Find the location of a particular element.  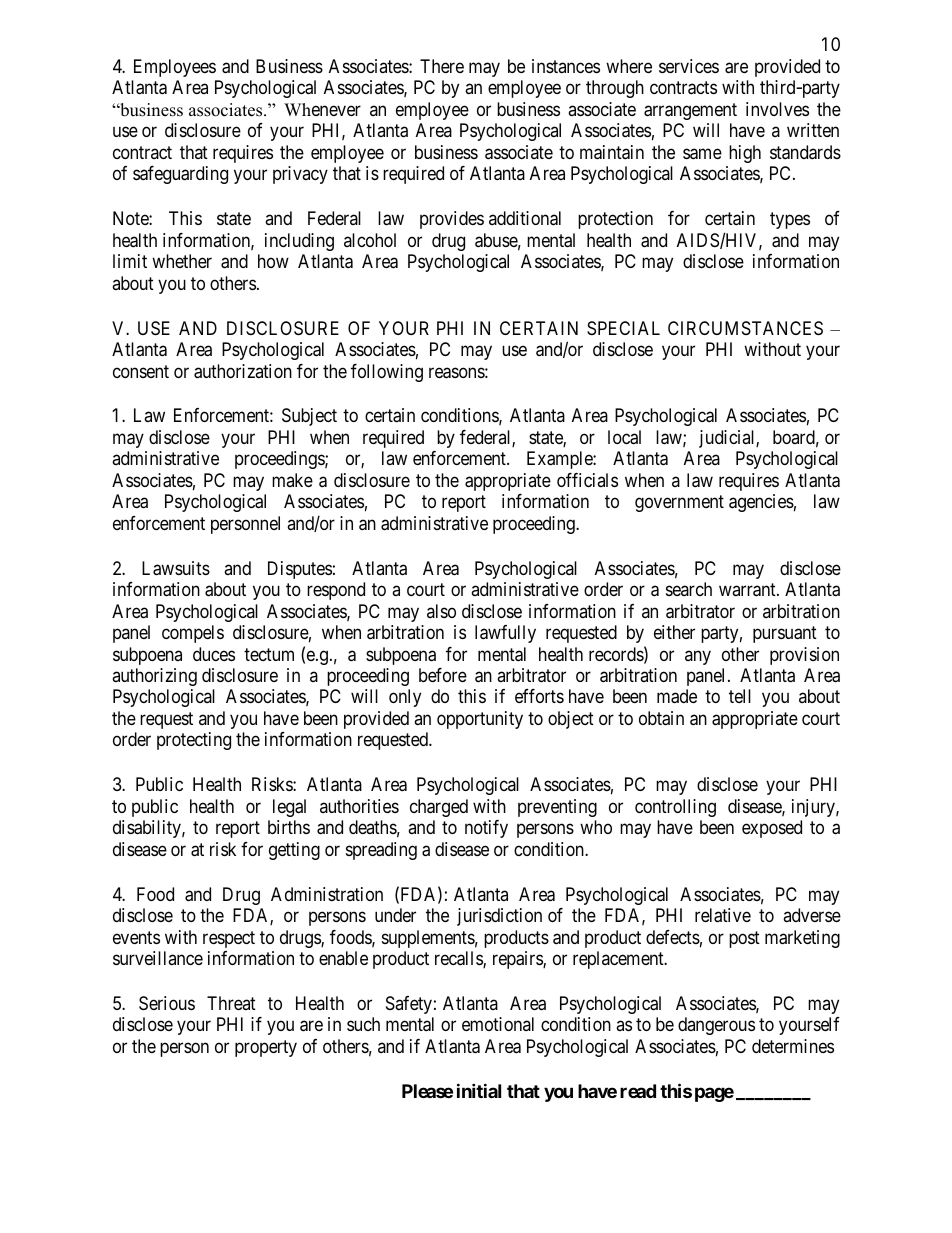

arrangement is located at coordinates (690, 111).
